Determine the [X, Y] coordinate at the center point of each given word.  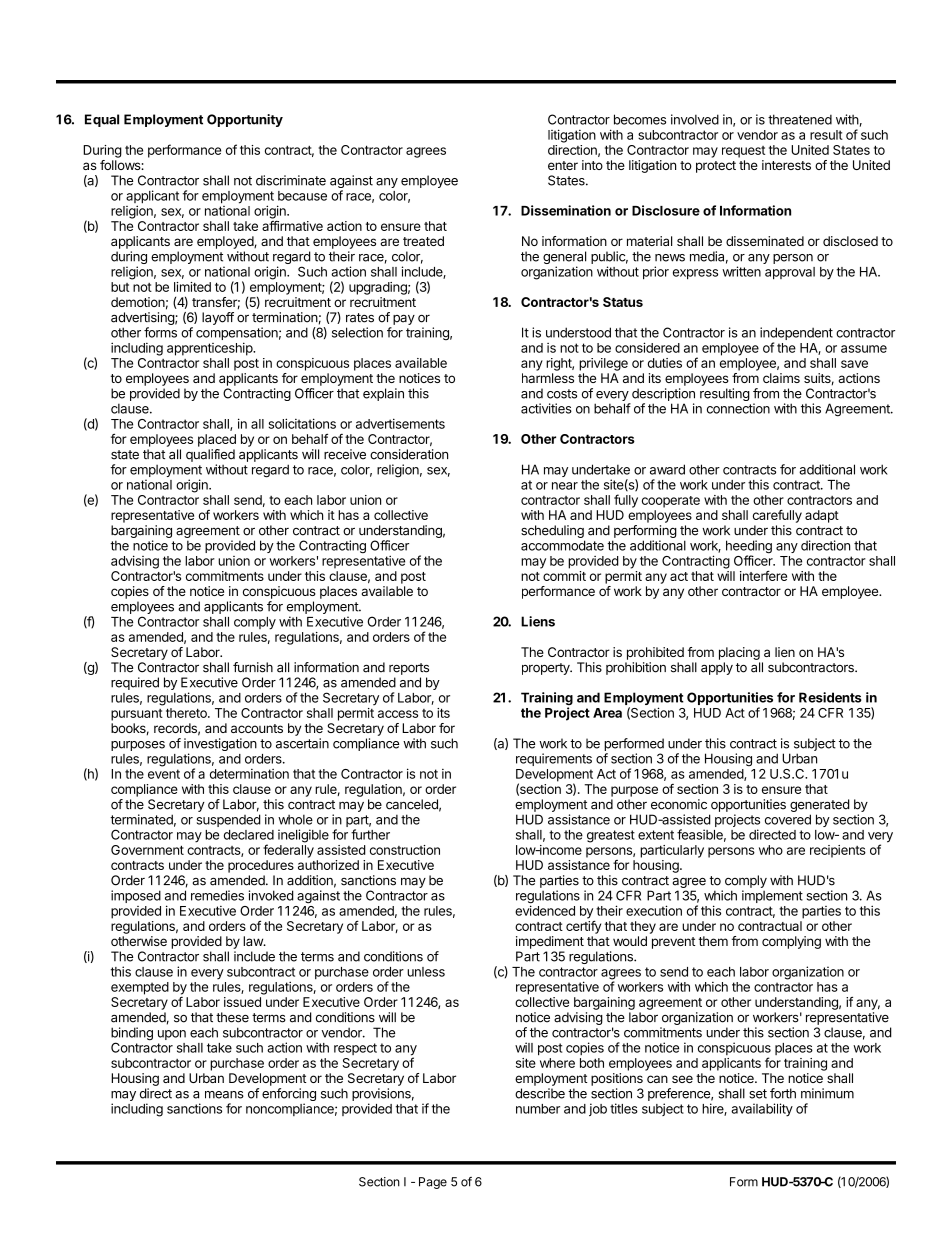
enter [563, 165]
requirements [554, 759]
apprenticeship [210, 349]
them [713, 941]
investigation [220, 746]
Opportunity [245, 120]
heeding [749, 548]
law [254, 941]
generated [820, 805]
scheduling [553, 533]
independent [796, 335]
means [224, 1095]
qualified [210, 455]
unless [426, 972]
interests [786, 165]
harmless [548, 378]
